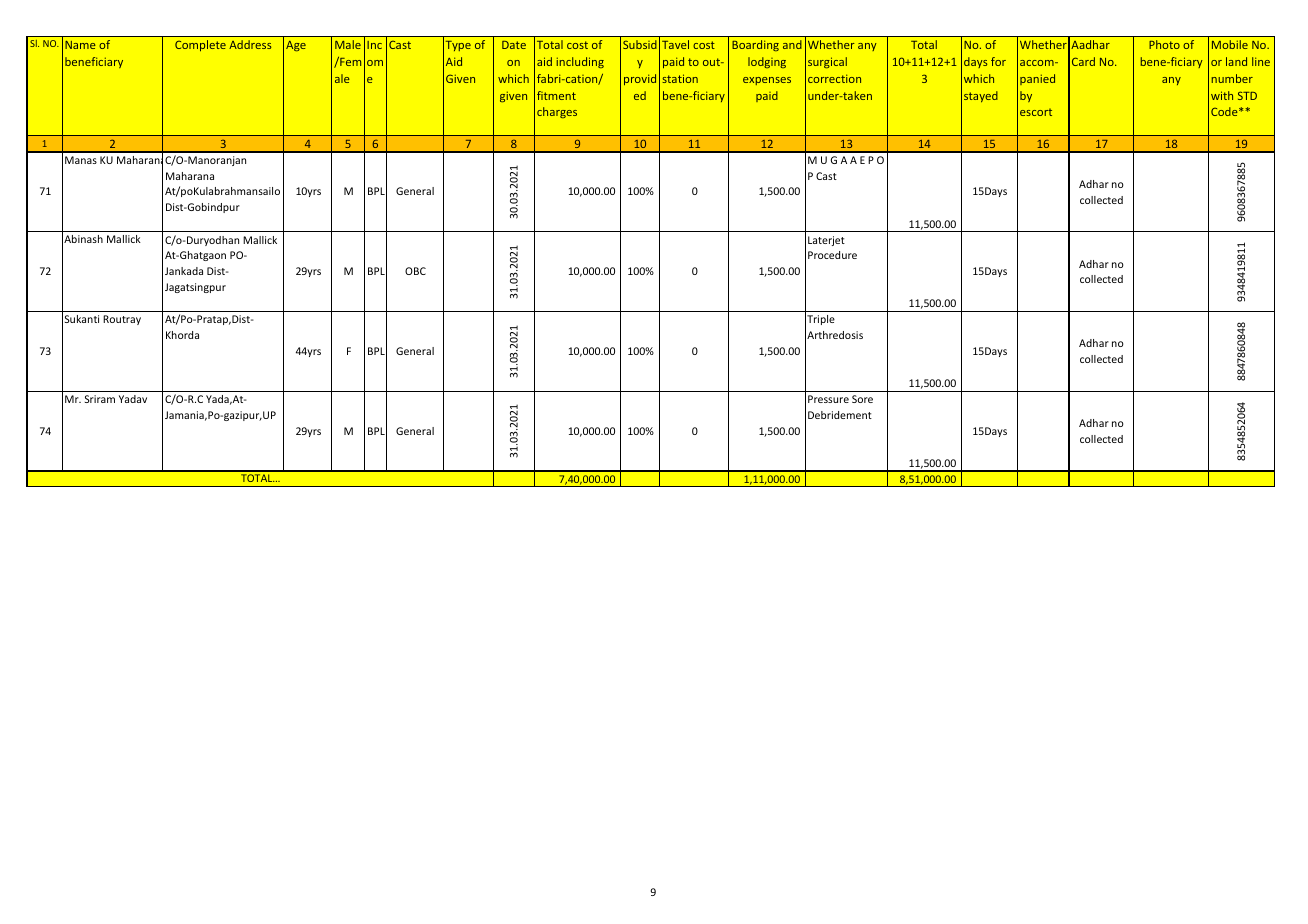 This document has width=1308, height=924. I want to click on Sriram, so click(100, 399).
